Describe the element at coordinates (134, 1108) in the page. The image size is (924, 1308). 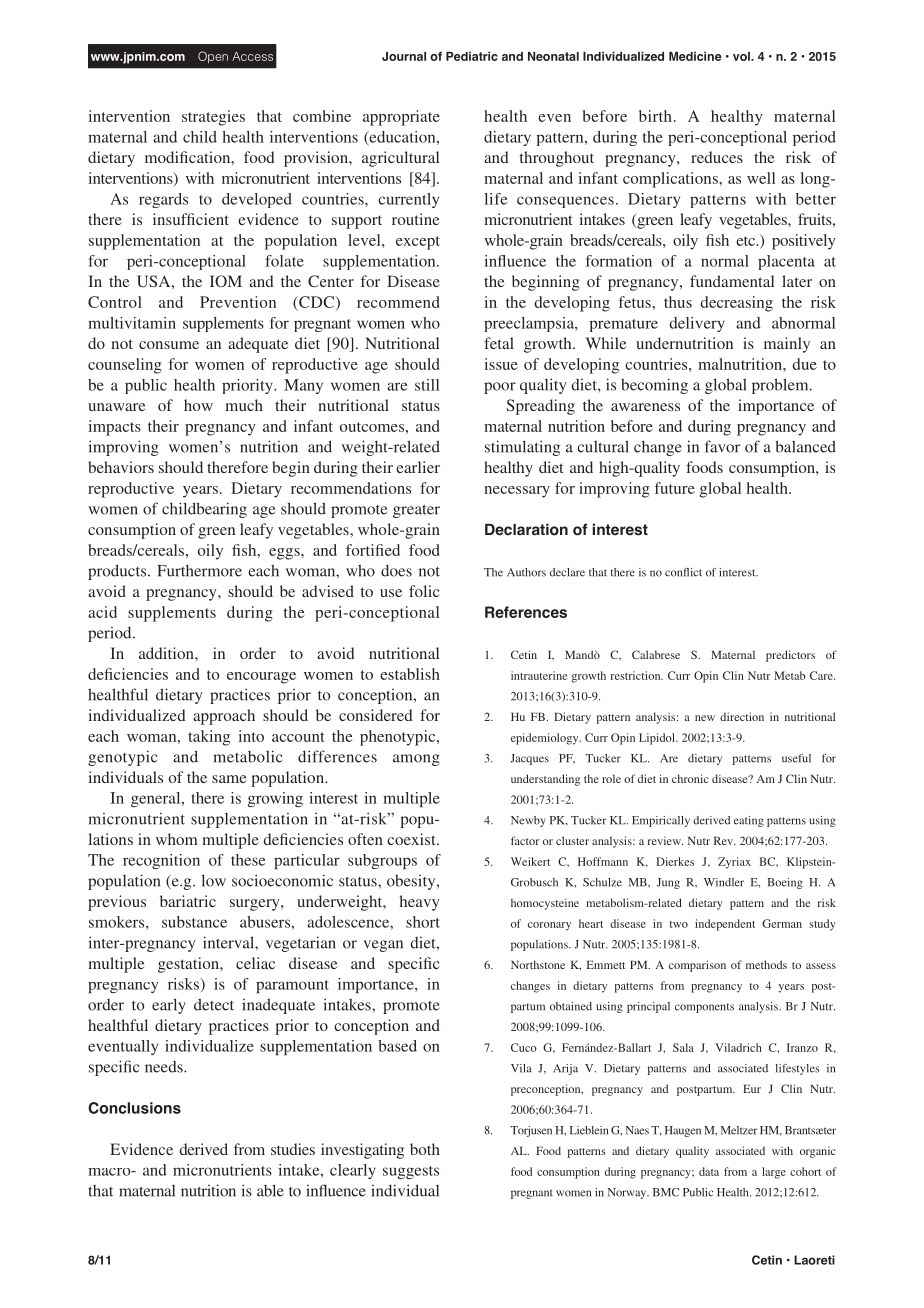
I see `Conclusions` at that location.
